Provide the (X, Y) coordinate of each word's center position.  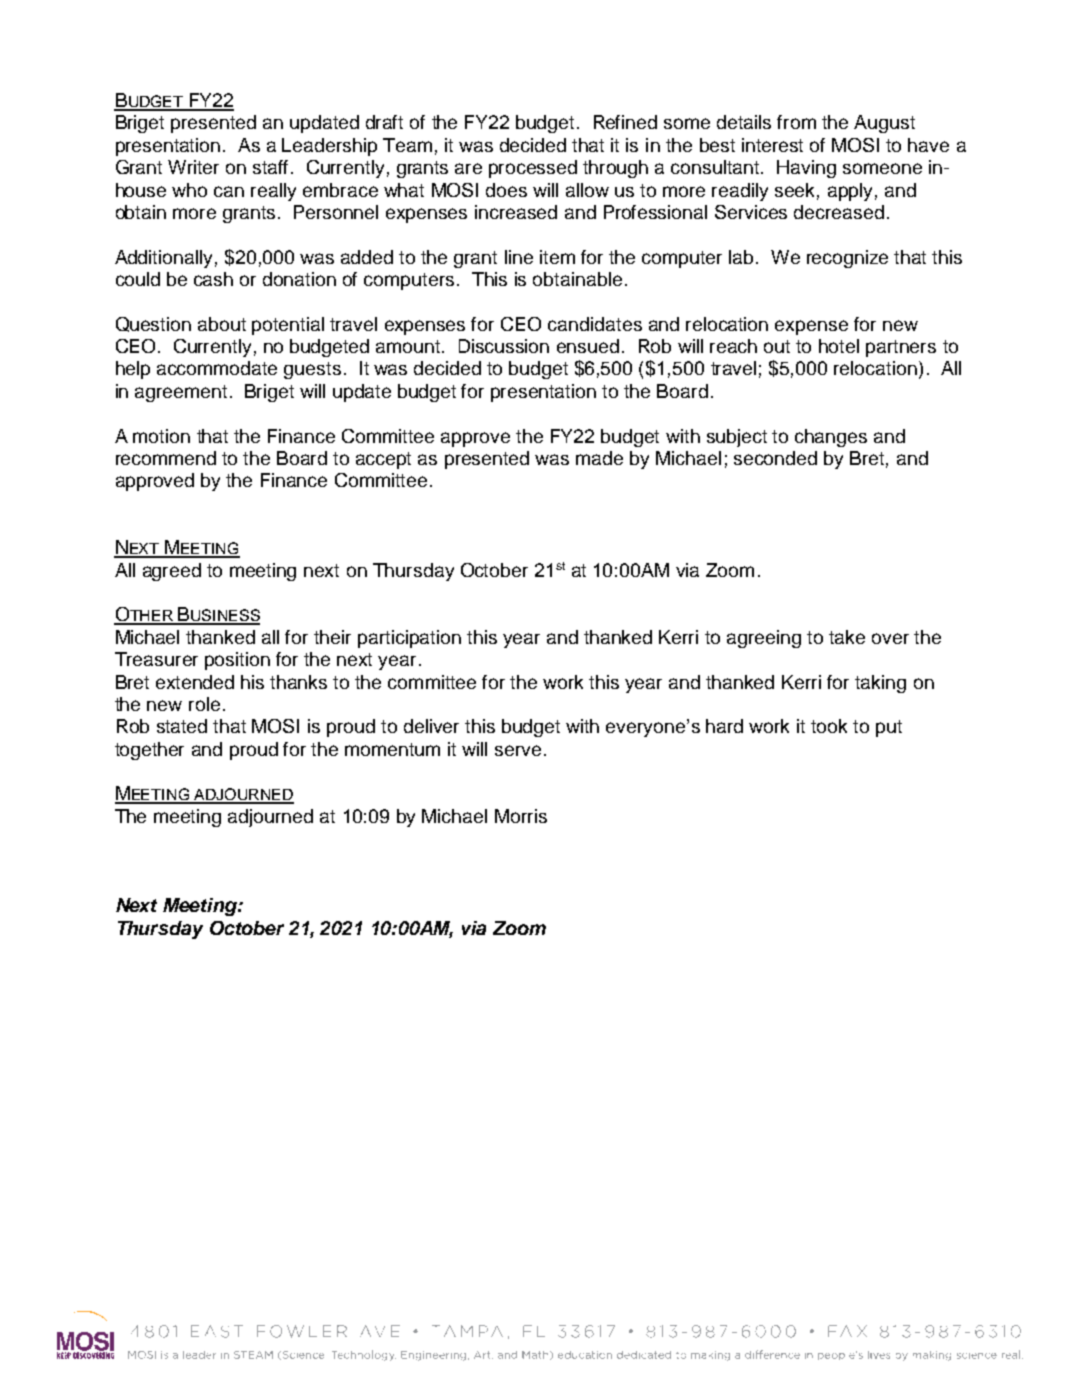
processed (533, 169)
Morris (521, 816)
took (829, 726)
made (599, 458)
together (149, 751)
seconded (775, 458)
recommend (166, 458)
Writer (193, 167)
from (796, 122)
